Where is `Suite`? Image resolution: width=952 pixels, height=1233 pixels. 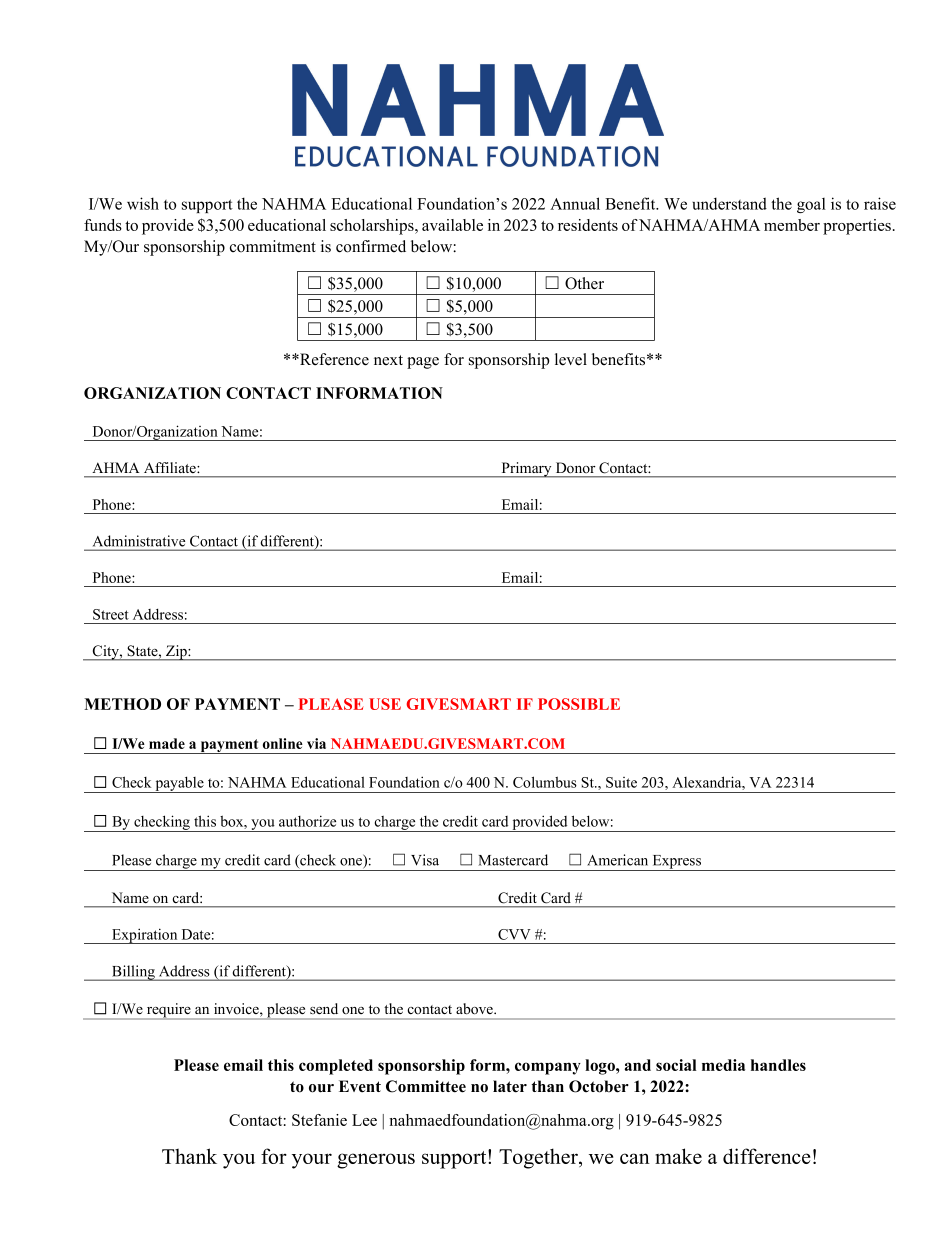 Suite is located at coordinates (621, 782).
